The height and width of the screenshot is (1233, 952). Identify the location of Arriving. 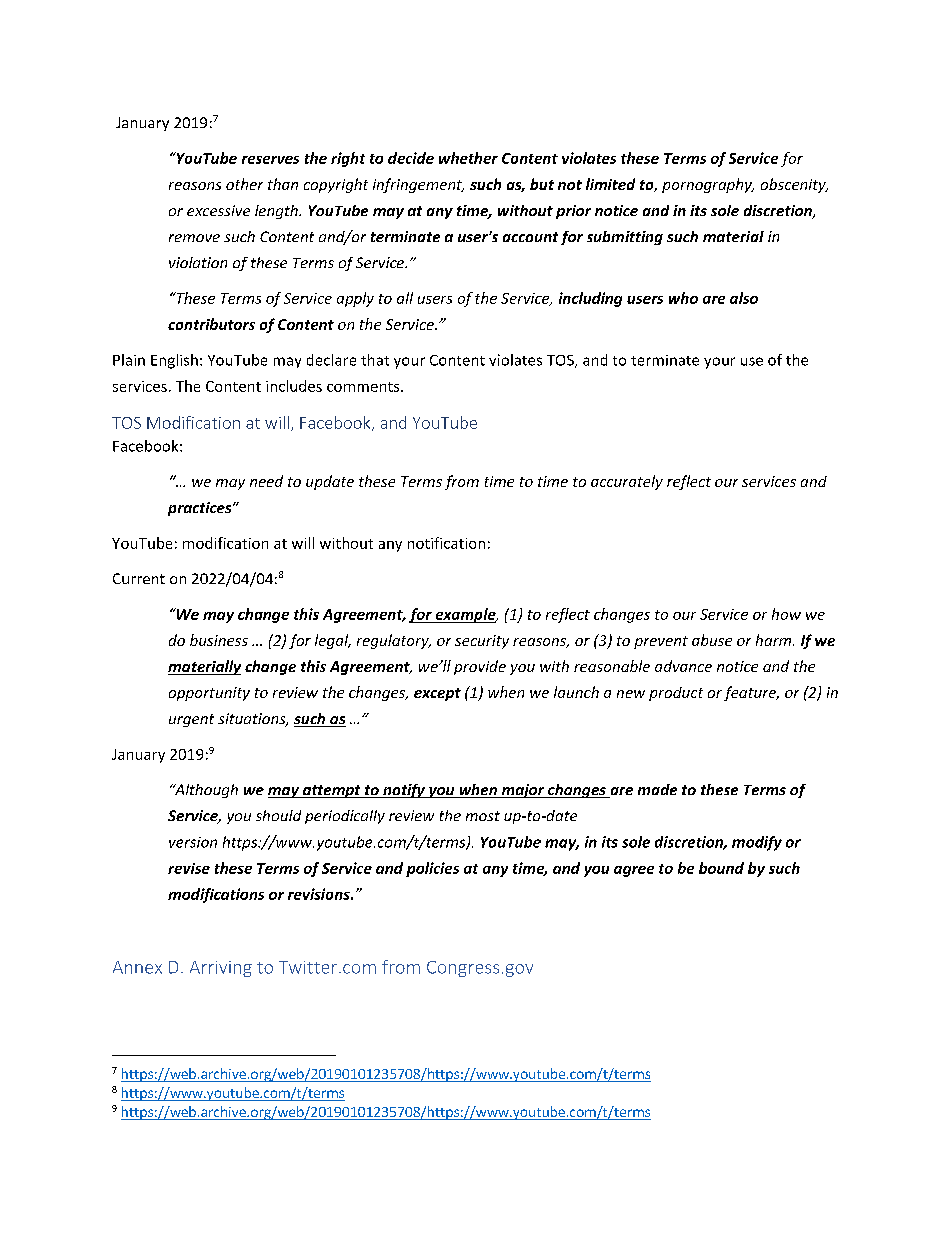
(221, 969).
